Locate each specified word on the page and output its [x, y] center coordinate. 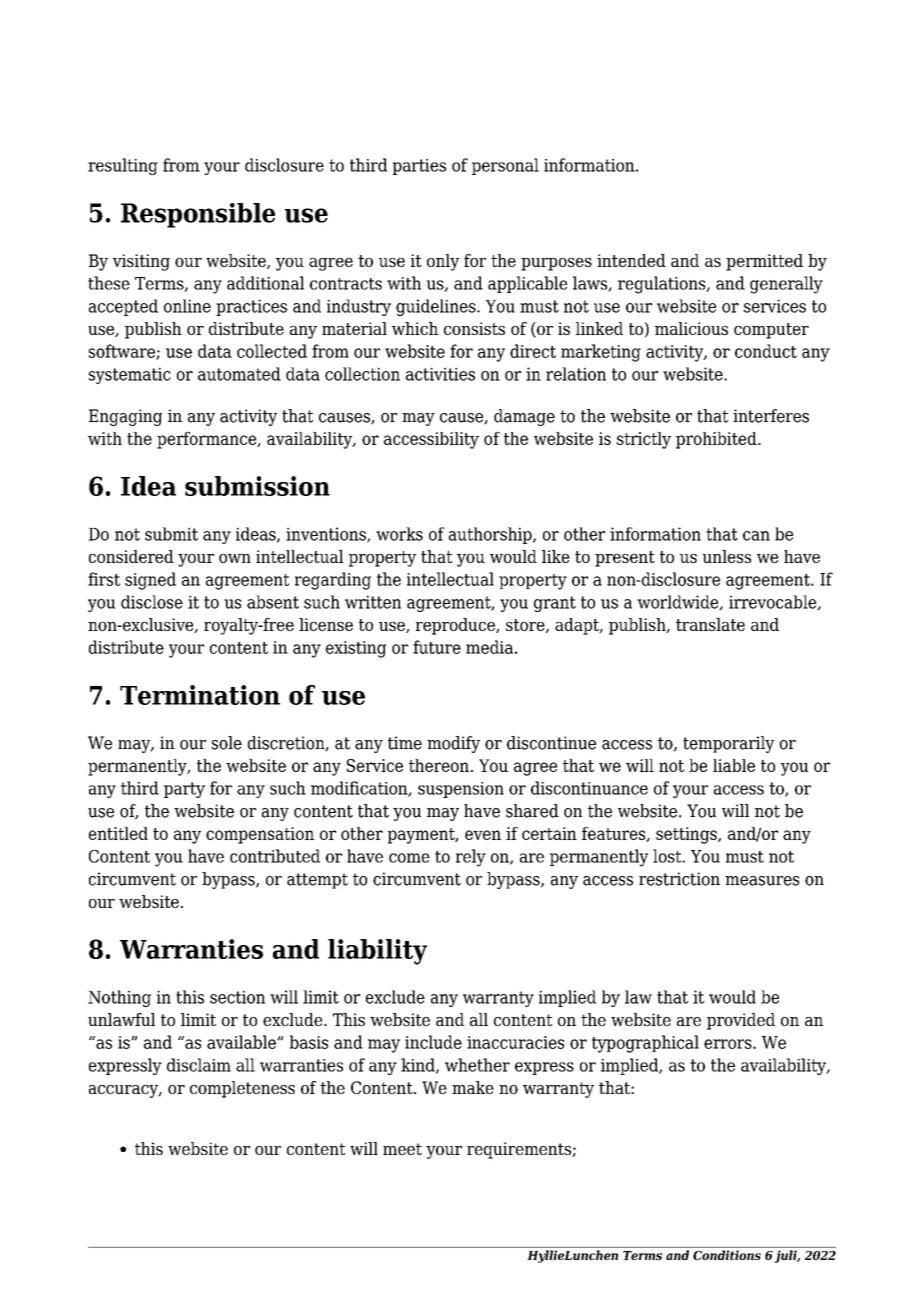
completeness [242, 1089]
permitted [764, 262]
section [237, 997]
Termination [200, 695]
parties [419, 167]
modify [453, 744]
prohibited [717, 440]
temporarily [728, 744]
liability [377, 952]
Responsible [198, 215]
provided [741, 1021]
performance [208, 440]
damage [524, 417]
